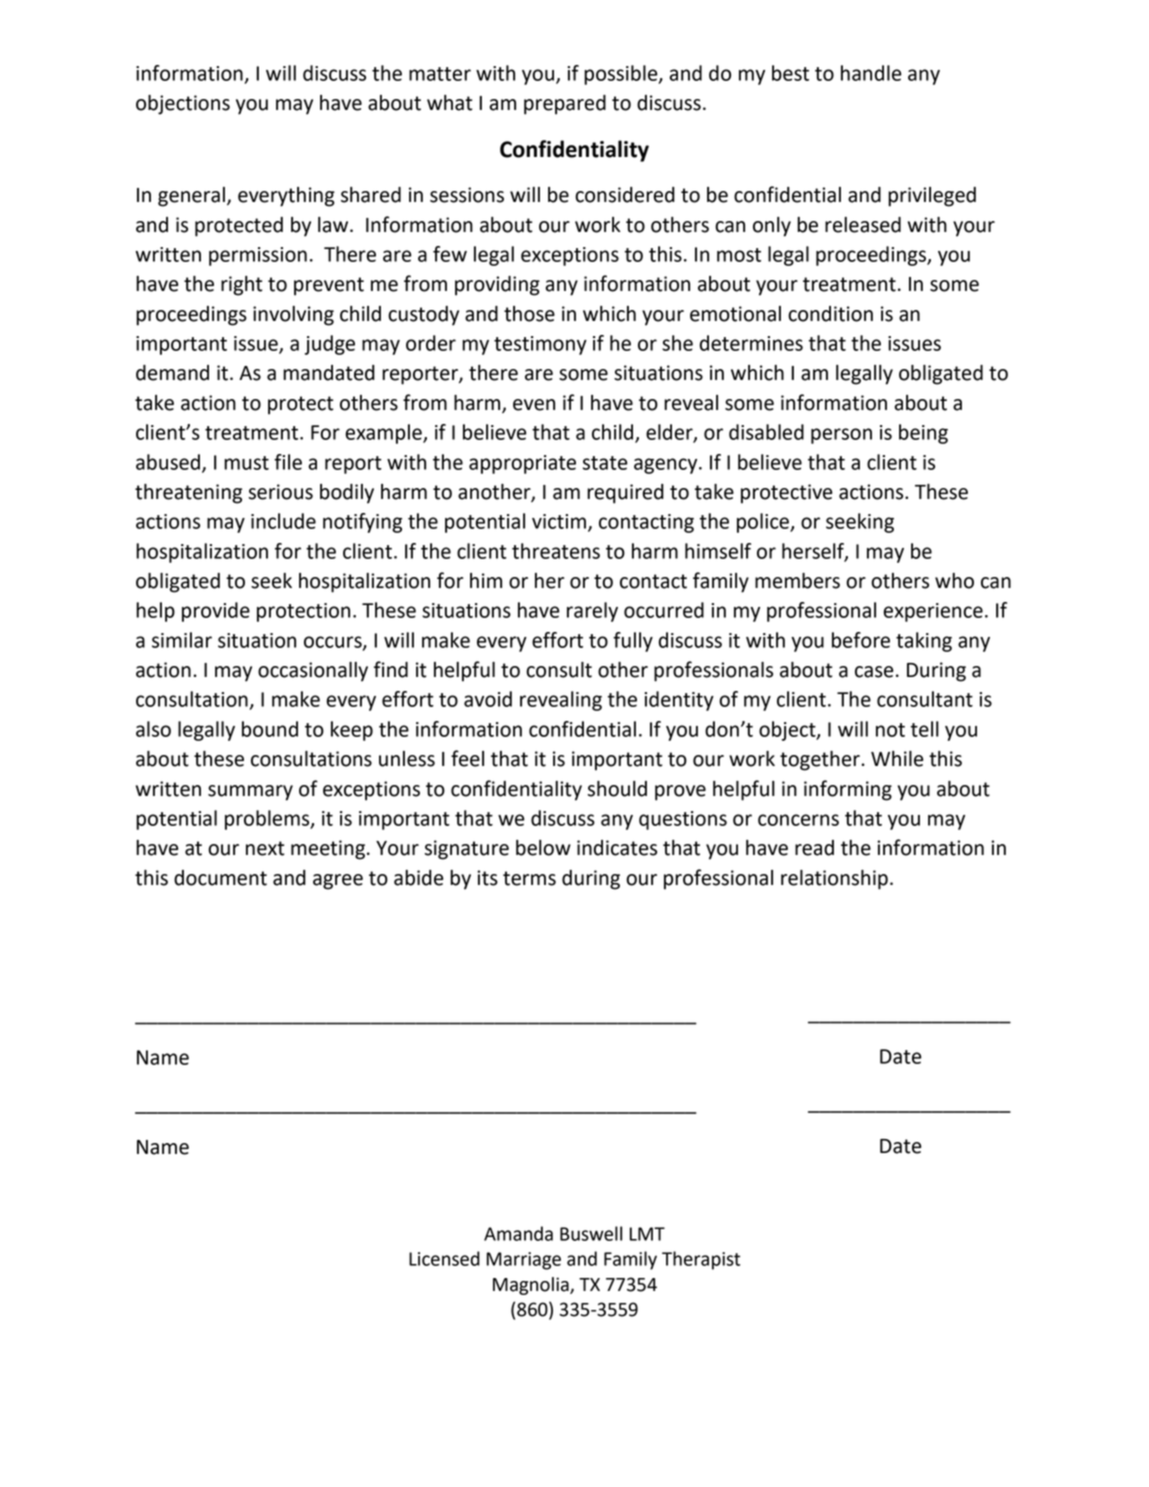 Image resolution: width=1149 pixels, height=1487 pixels. I want to click on case, so click(874, 672).
